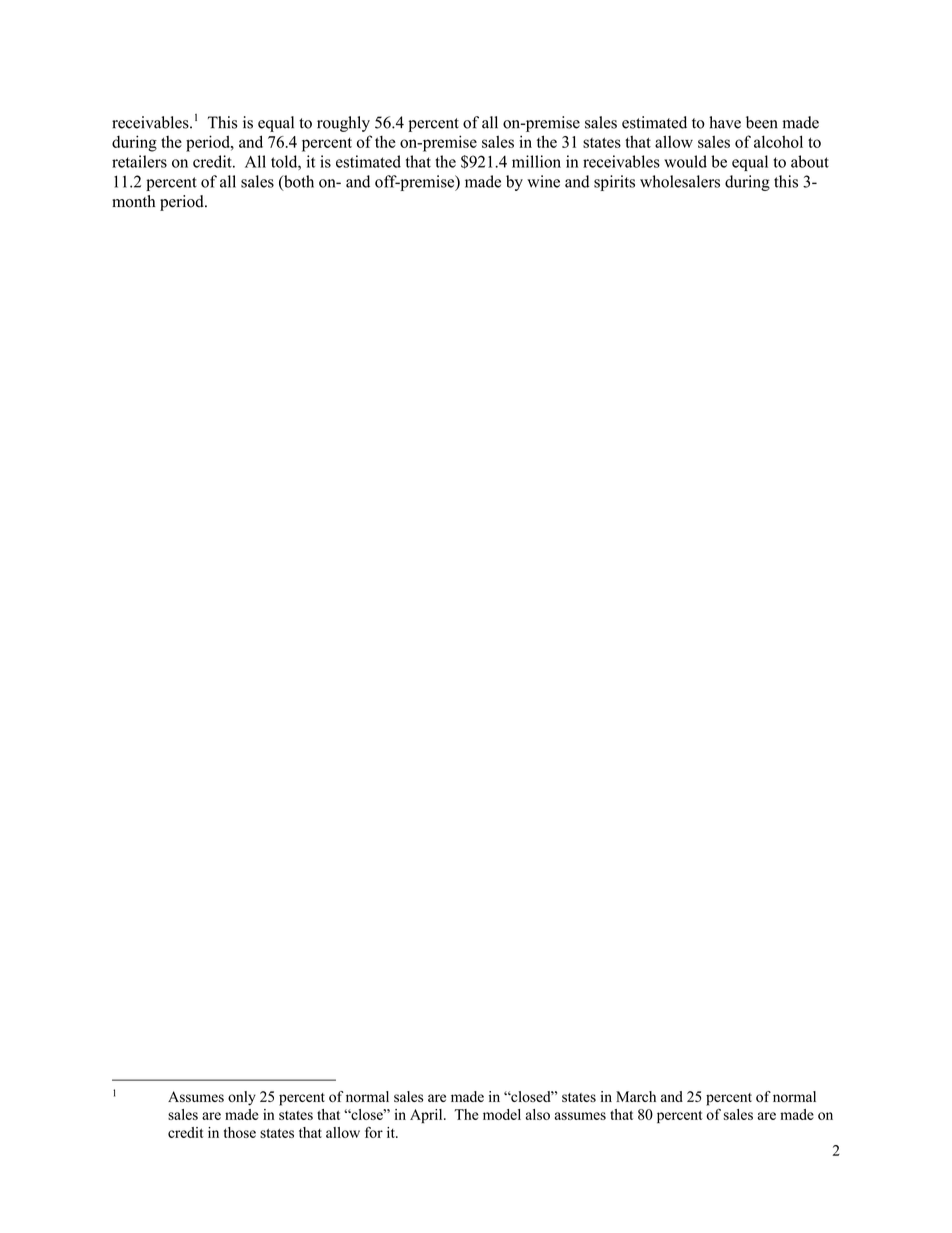  I want to click on million, so click(536, 161).
